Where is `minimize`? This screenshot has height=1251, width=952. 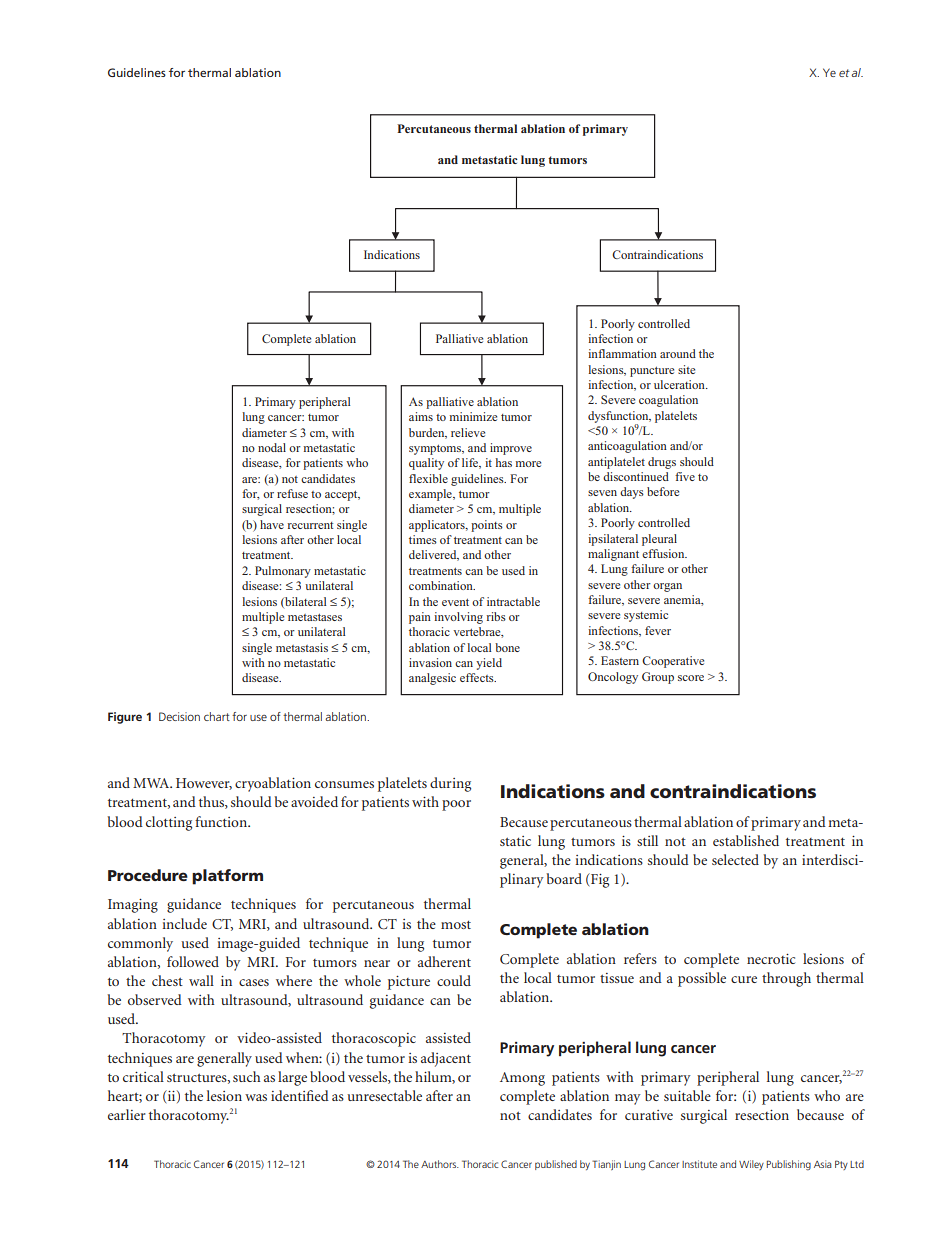
minimize is located at coordinates (473, 416).
